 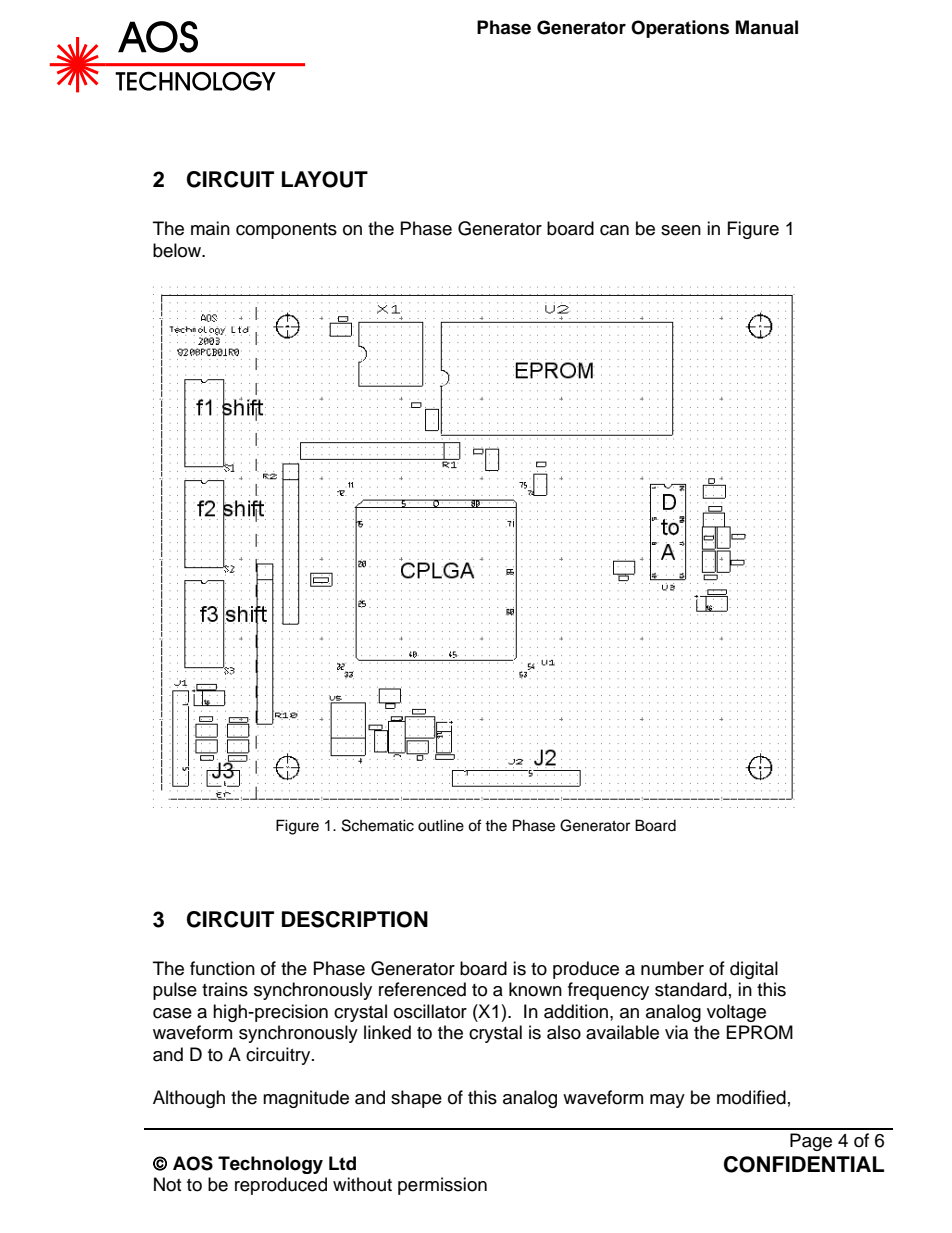 I want to click on can, so click(x=614, y=230).
